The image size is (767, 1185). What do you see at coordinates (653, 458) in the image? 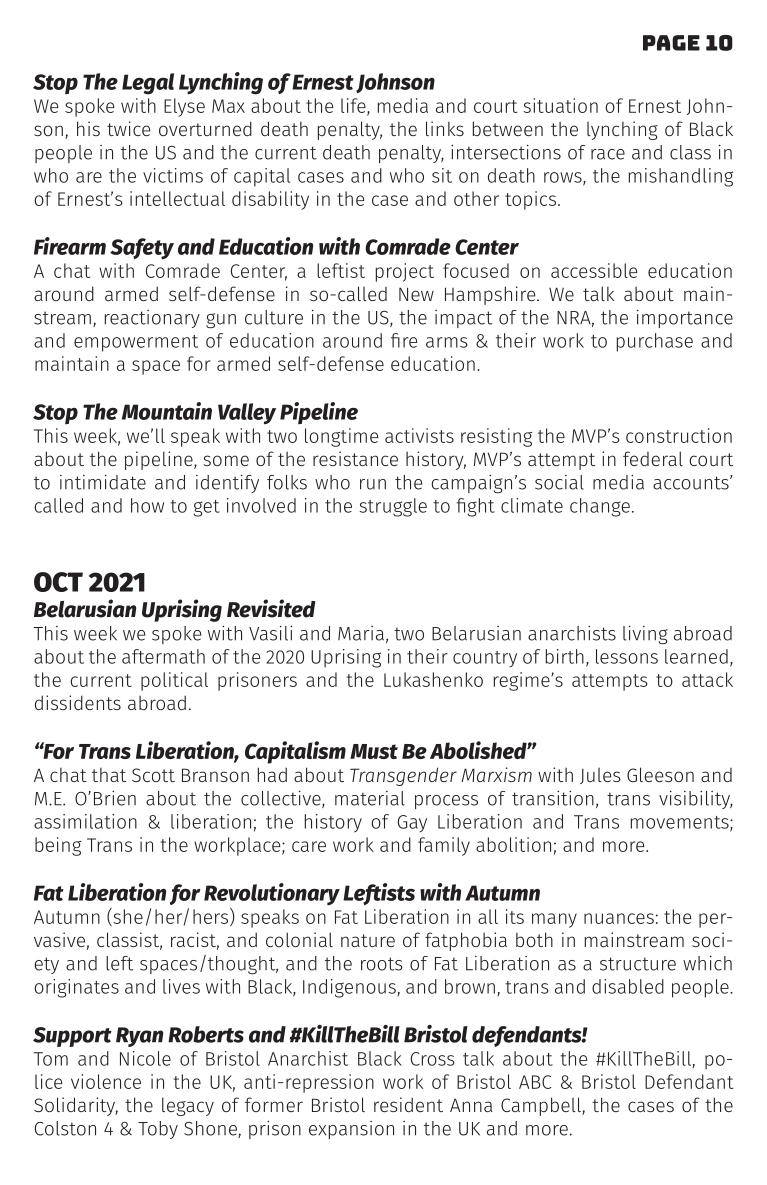
I see `federal` at bounding box center [653, 458].
